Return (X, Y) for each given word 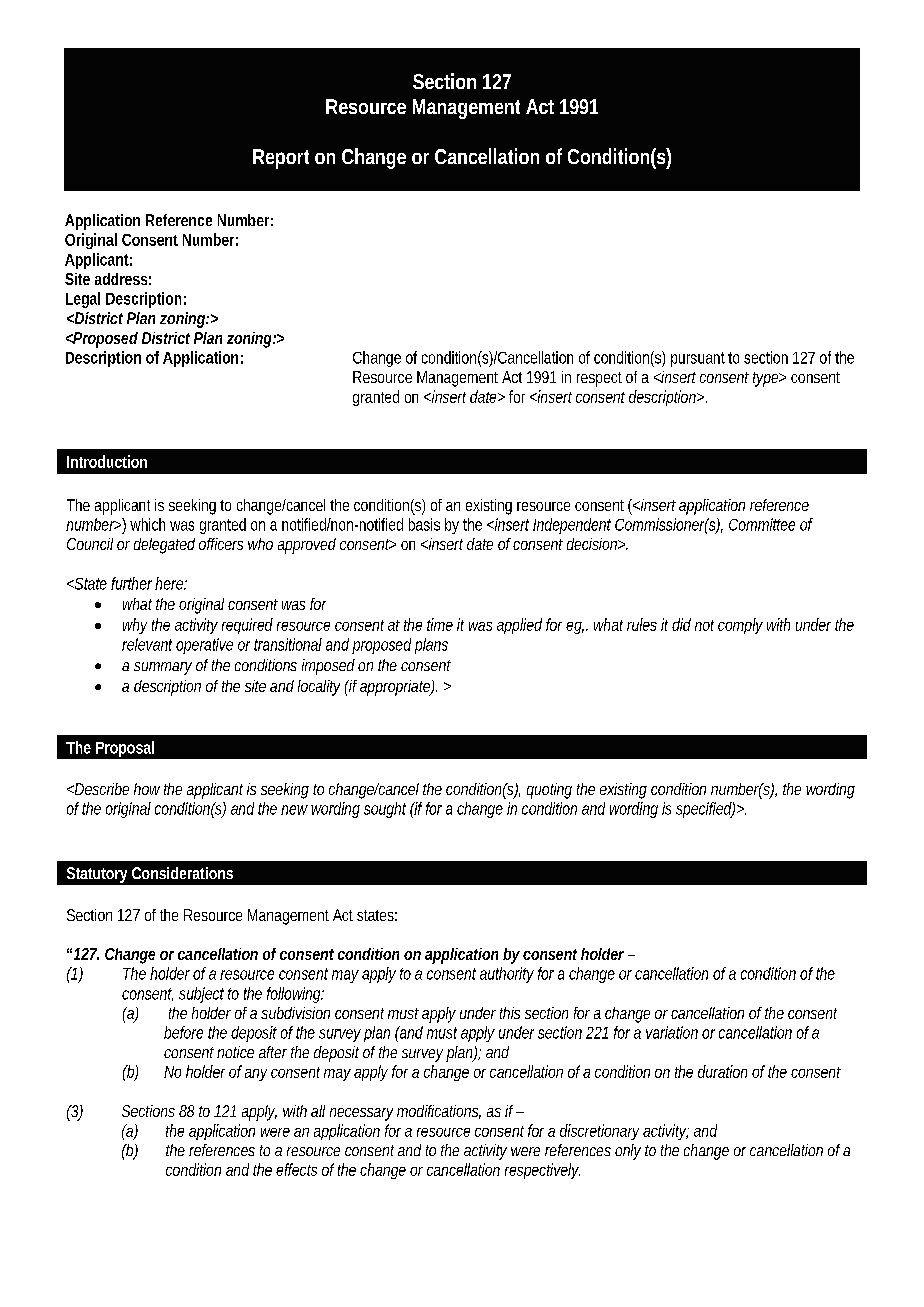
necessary (361, 1114)
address (121, 279)
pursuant (698, 359)
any (256, 1075)
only (628, 1152)
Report (281, 159)
